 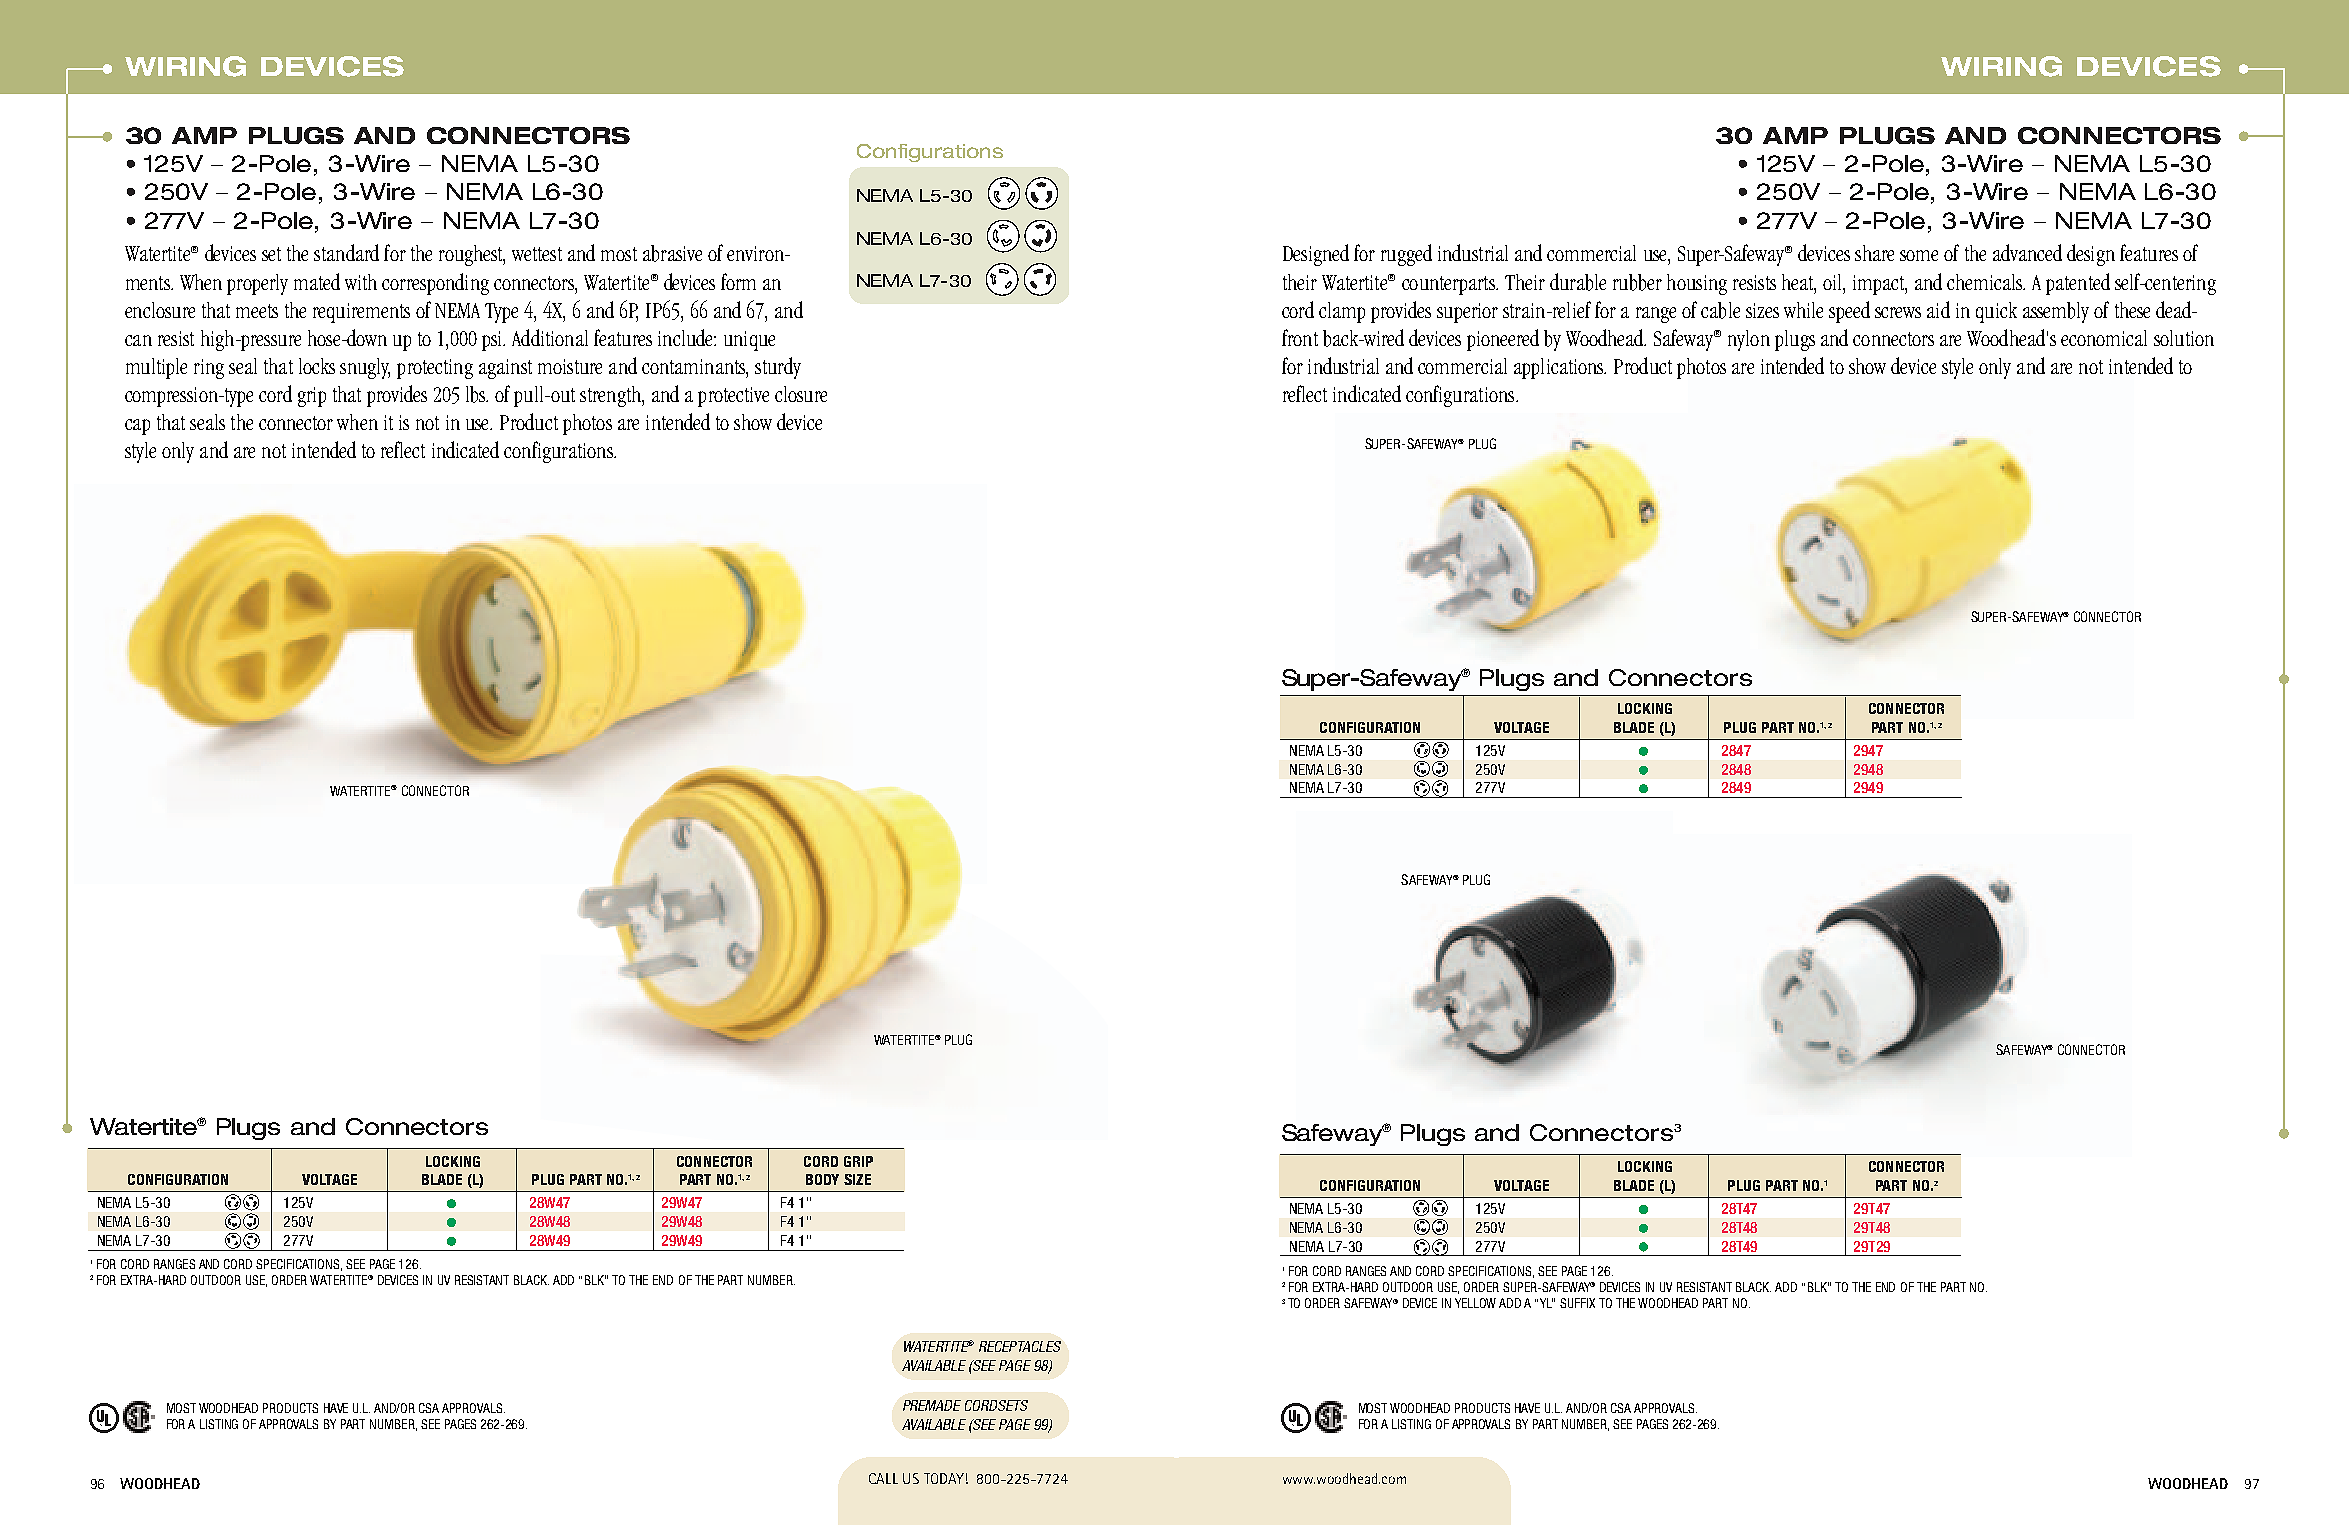 I want to click on sturdy, so click(x=778, y=368).
